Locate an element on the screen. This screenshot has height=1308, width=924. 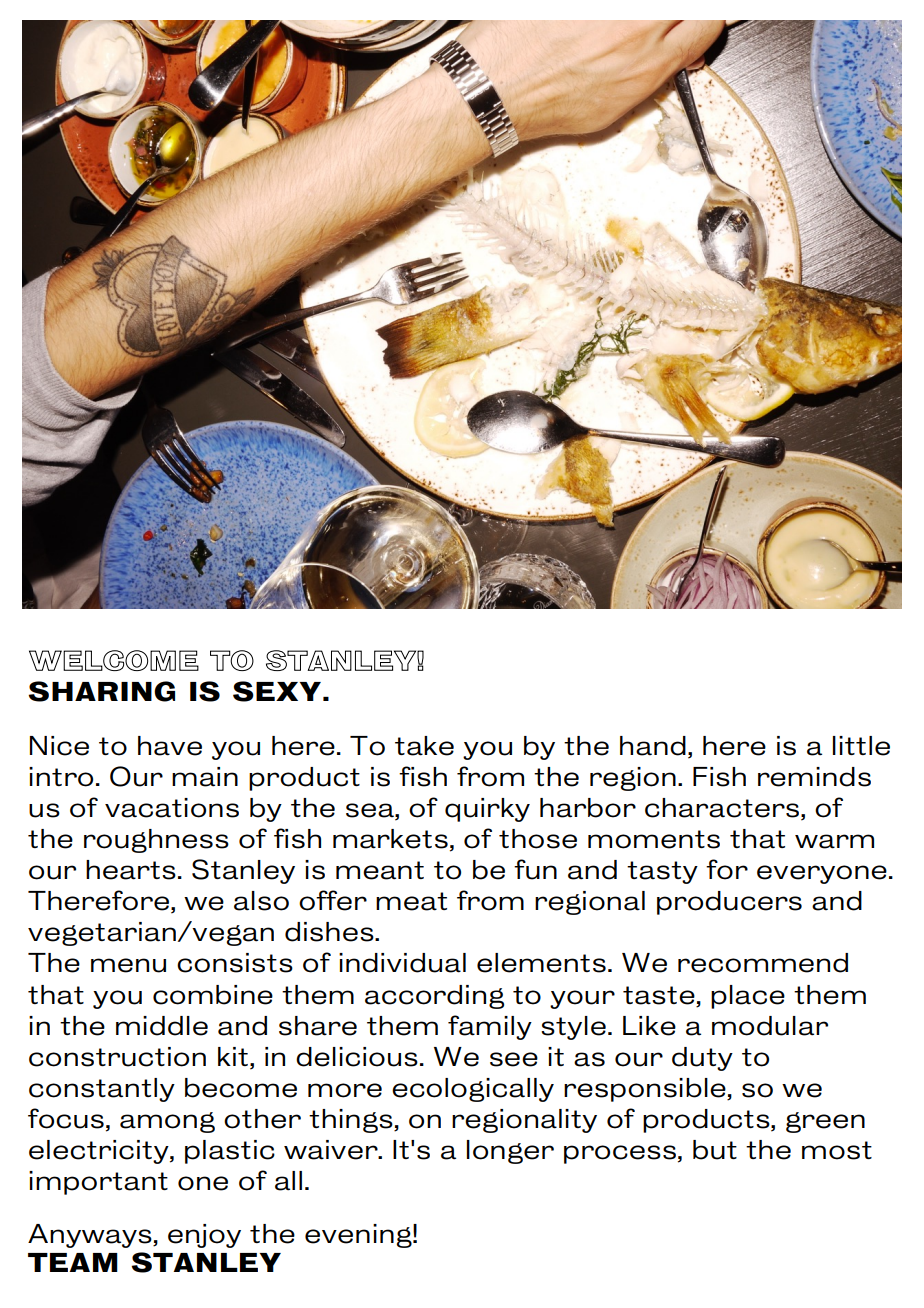
WELCOME is located at coordinates (114, 660).
